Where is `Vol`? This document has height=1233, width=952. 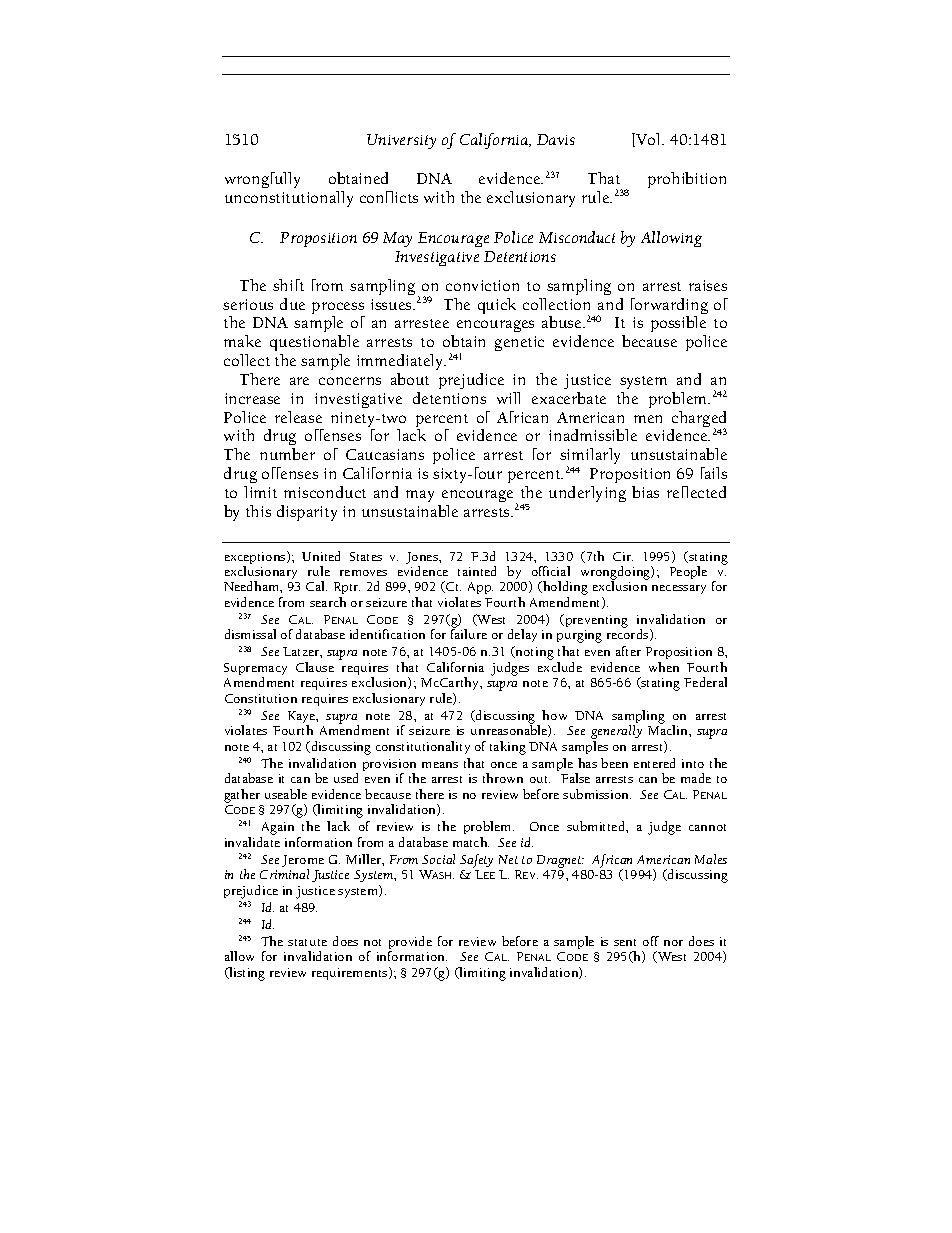
Vol is located at coordinates (649, 140).
